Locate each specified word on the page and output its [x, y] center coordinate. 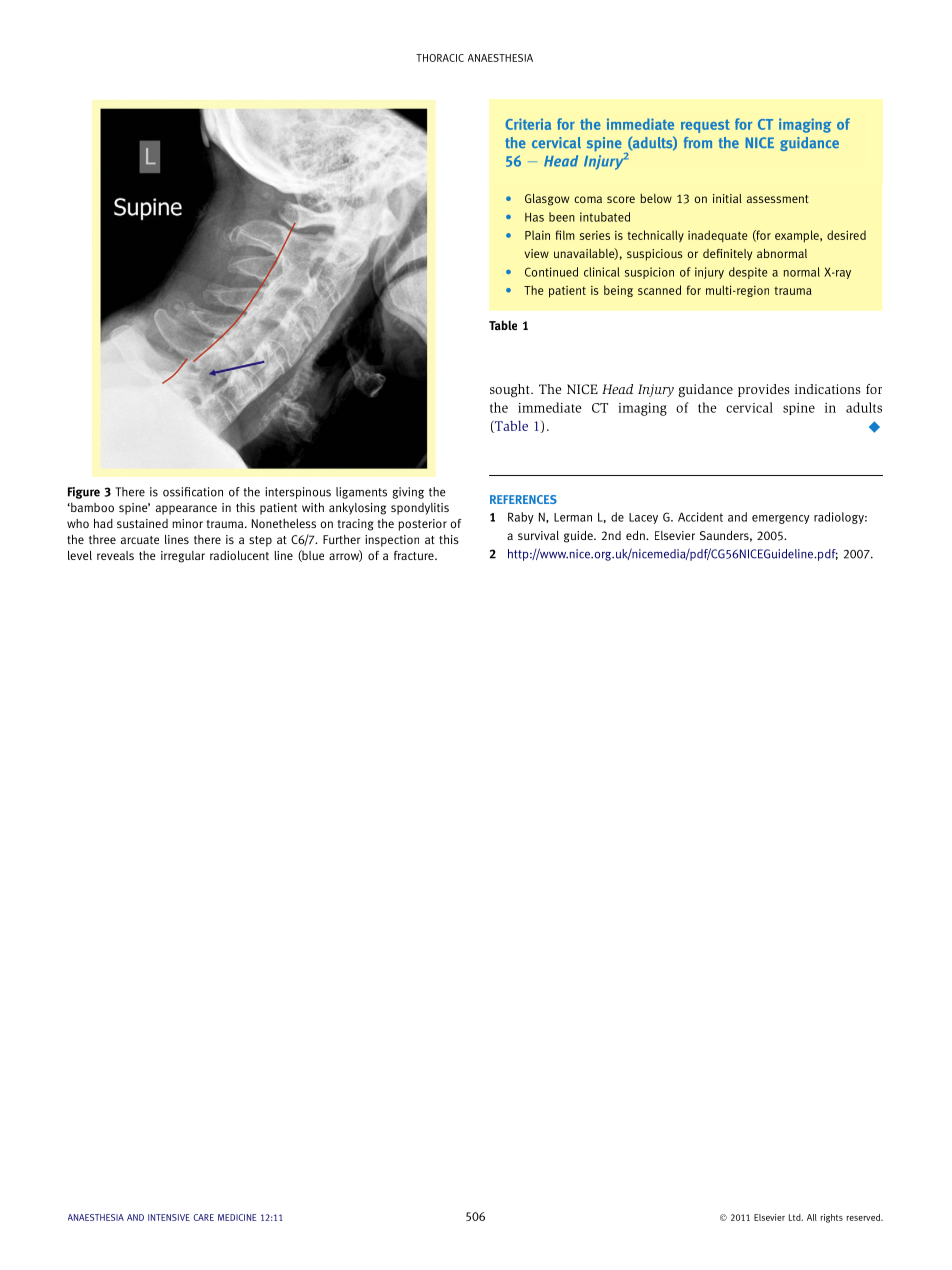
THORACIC [440, 58]
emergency [781, 519]
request [705, 126]
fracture [415, 555]
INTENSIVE [169, 1217]
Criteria [528, 124]
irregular [183, 557]
